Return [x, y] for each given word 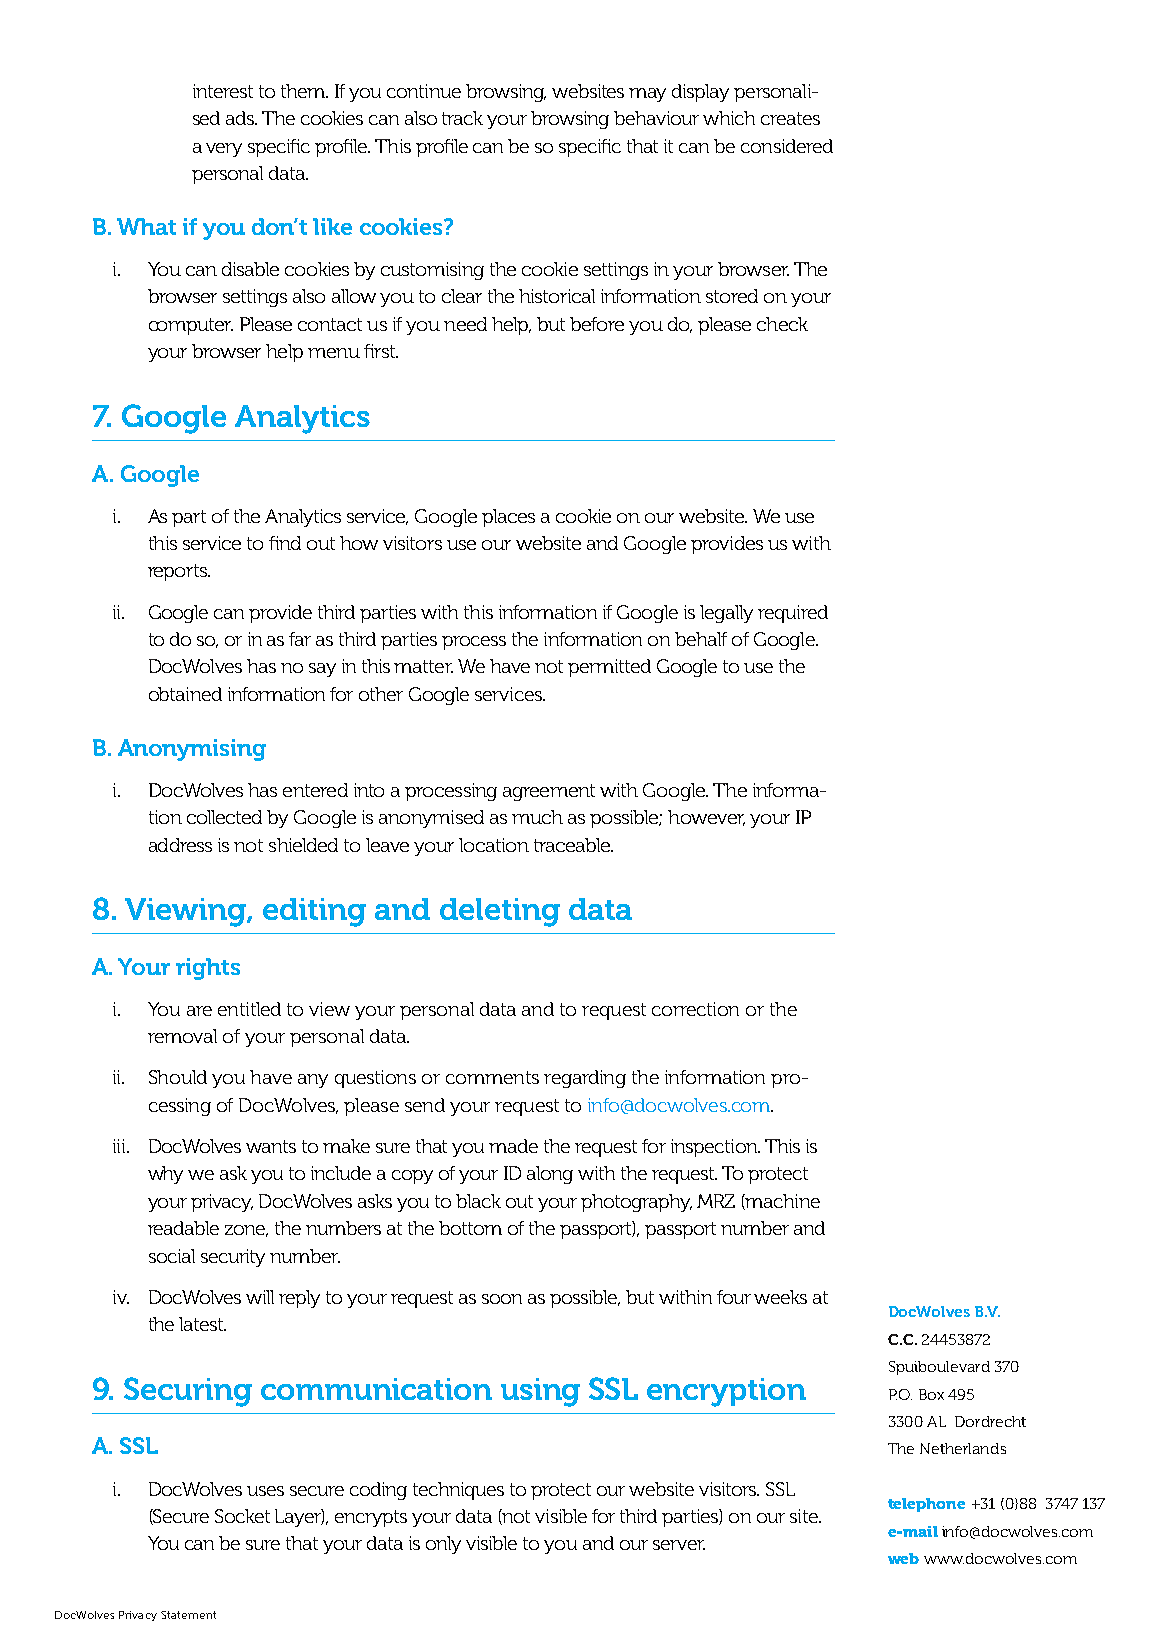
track [462, 118]
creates [790, 118]
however [706, 818]
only [443, 1545]
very [224, 150]
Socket [242, 1516]
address [180, 845]
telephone [926, 1505]
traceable [573, 845]
